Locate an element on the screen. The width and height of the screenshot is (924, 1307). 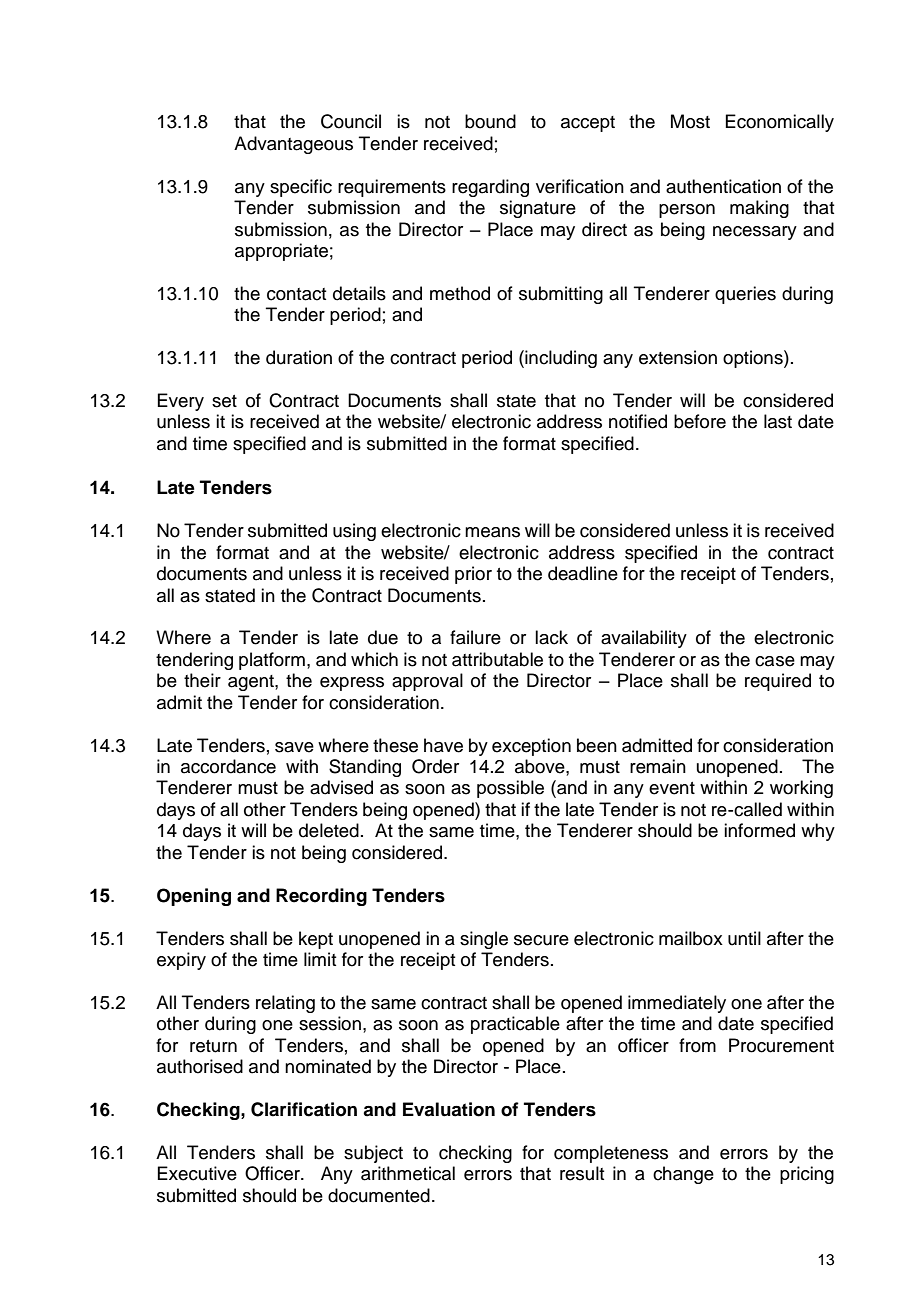
platform is located at coordinates (272, 661).
